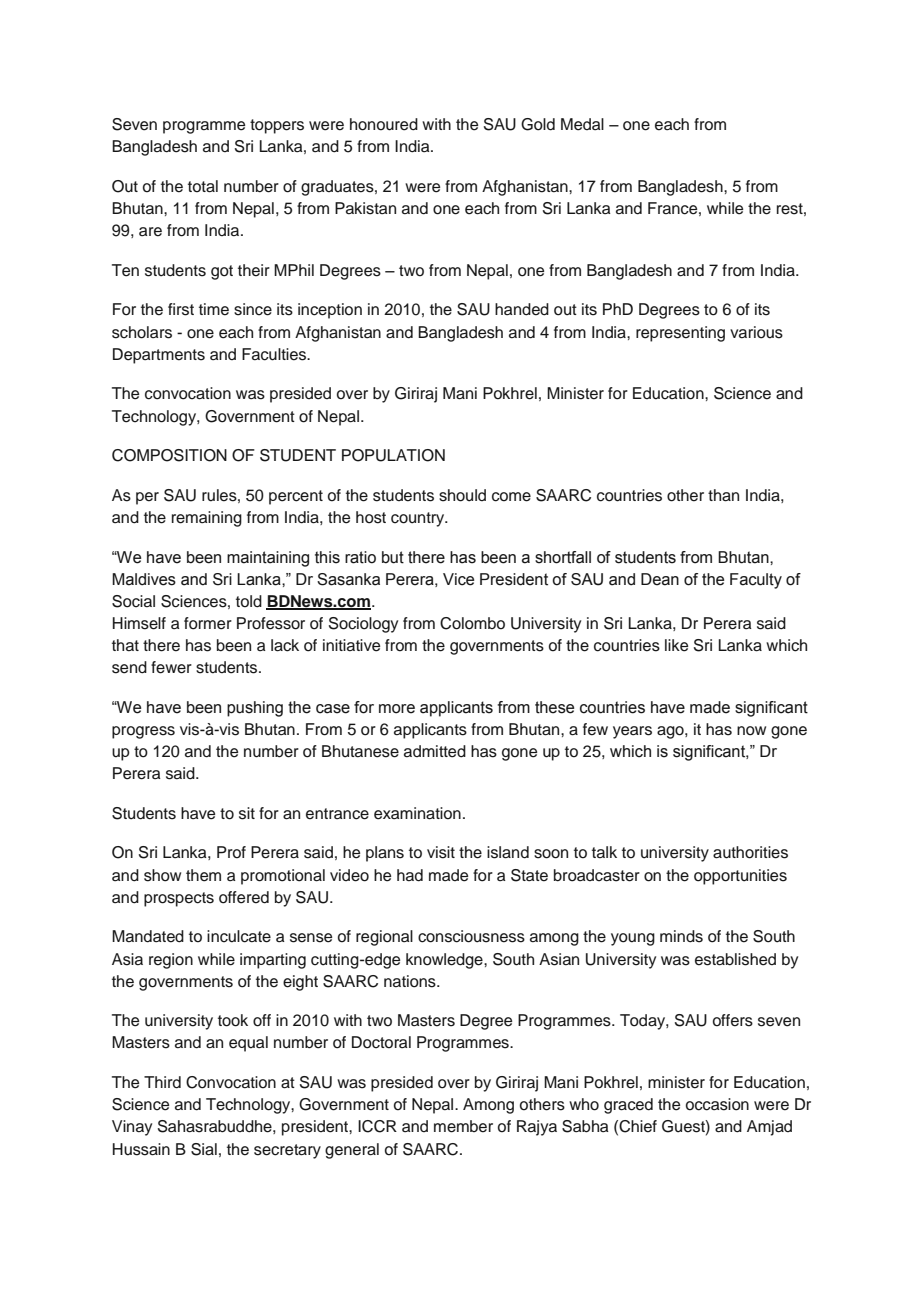 The height and width of the screenshot is (1308, 924). I want to click on honoured, so click(384, 124).
